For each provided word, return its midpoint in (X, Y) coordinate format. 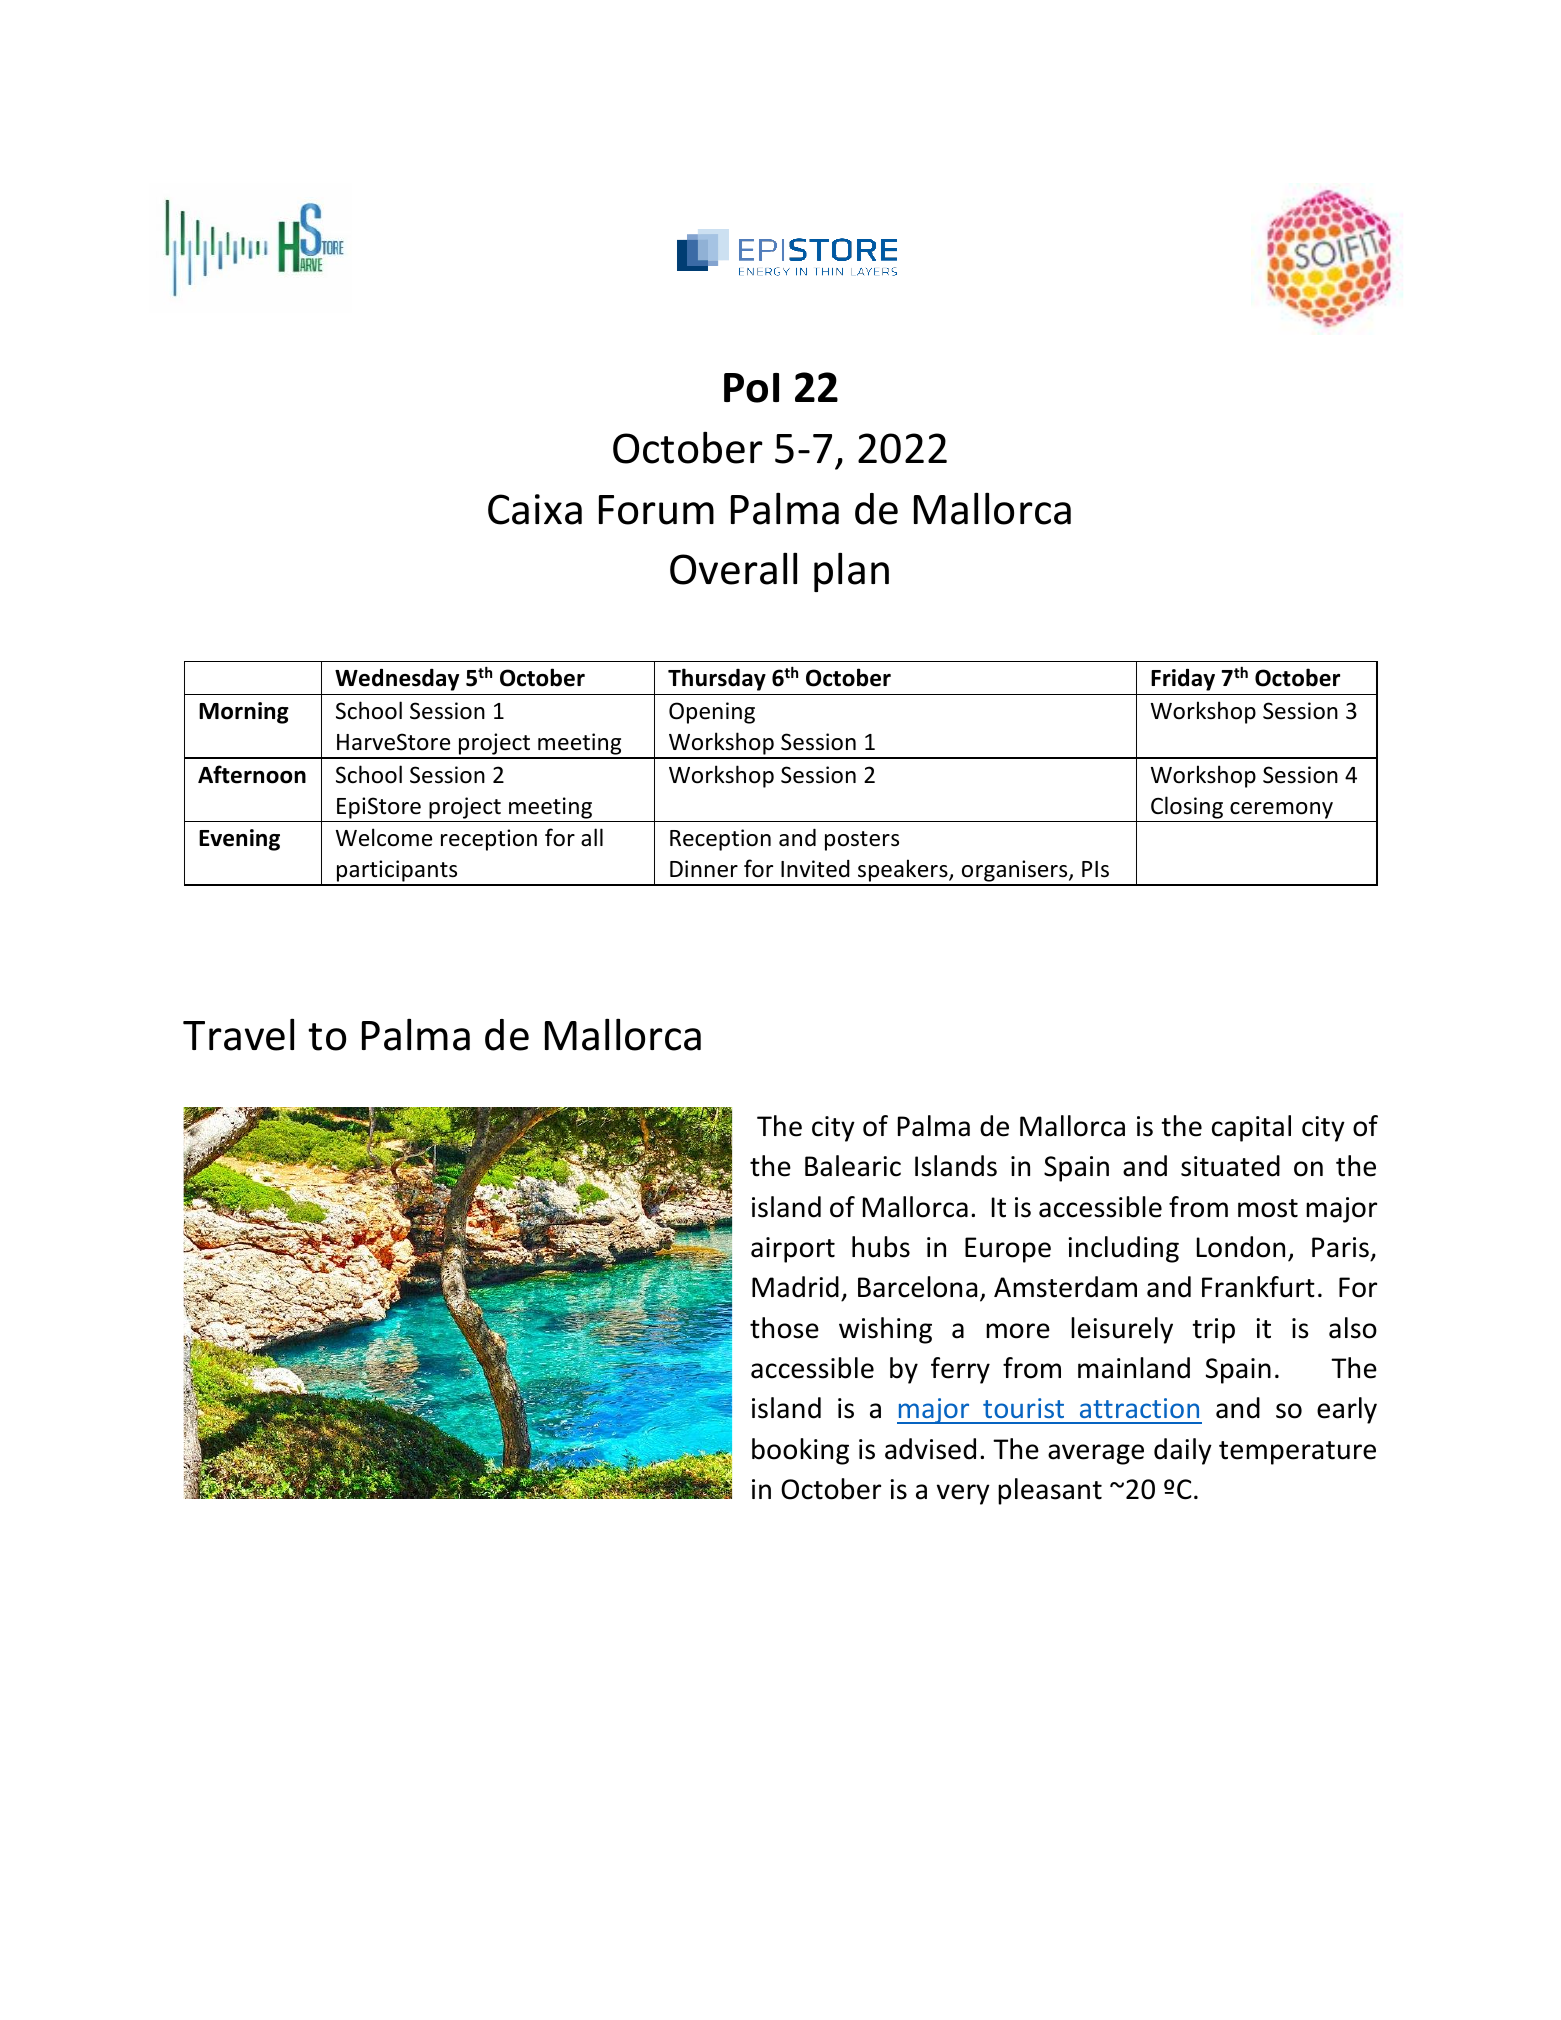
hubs (881, 1247)
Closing (1187, 807)
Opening (712, 713)
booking (800, 1451)
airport (793, 1250)
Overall (733, 568)
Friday (1183, 679)
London (1241, 1247)
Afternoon (252, 774)
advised (930, 1449)
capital (1251, 1128)
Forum (656, 510)
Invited (815, 869)
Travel (238, 1034)
